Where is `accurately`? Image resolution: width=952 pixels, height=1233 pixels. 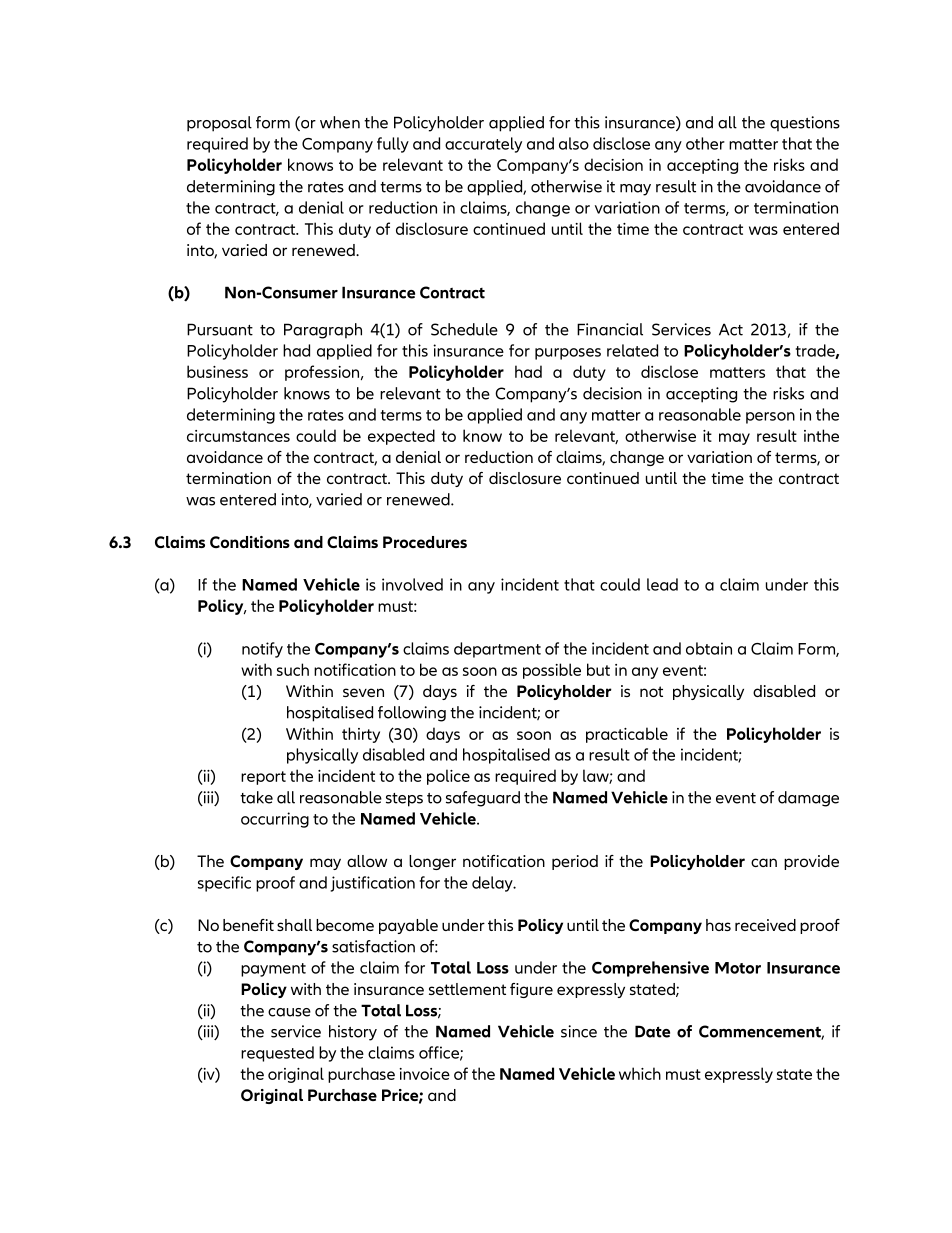 accurately is located at coordinates (483, 145).
